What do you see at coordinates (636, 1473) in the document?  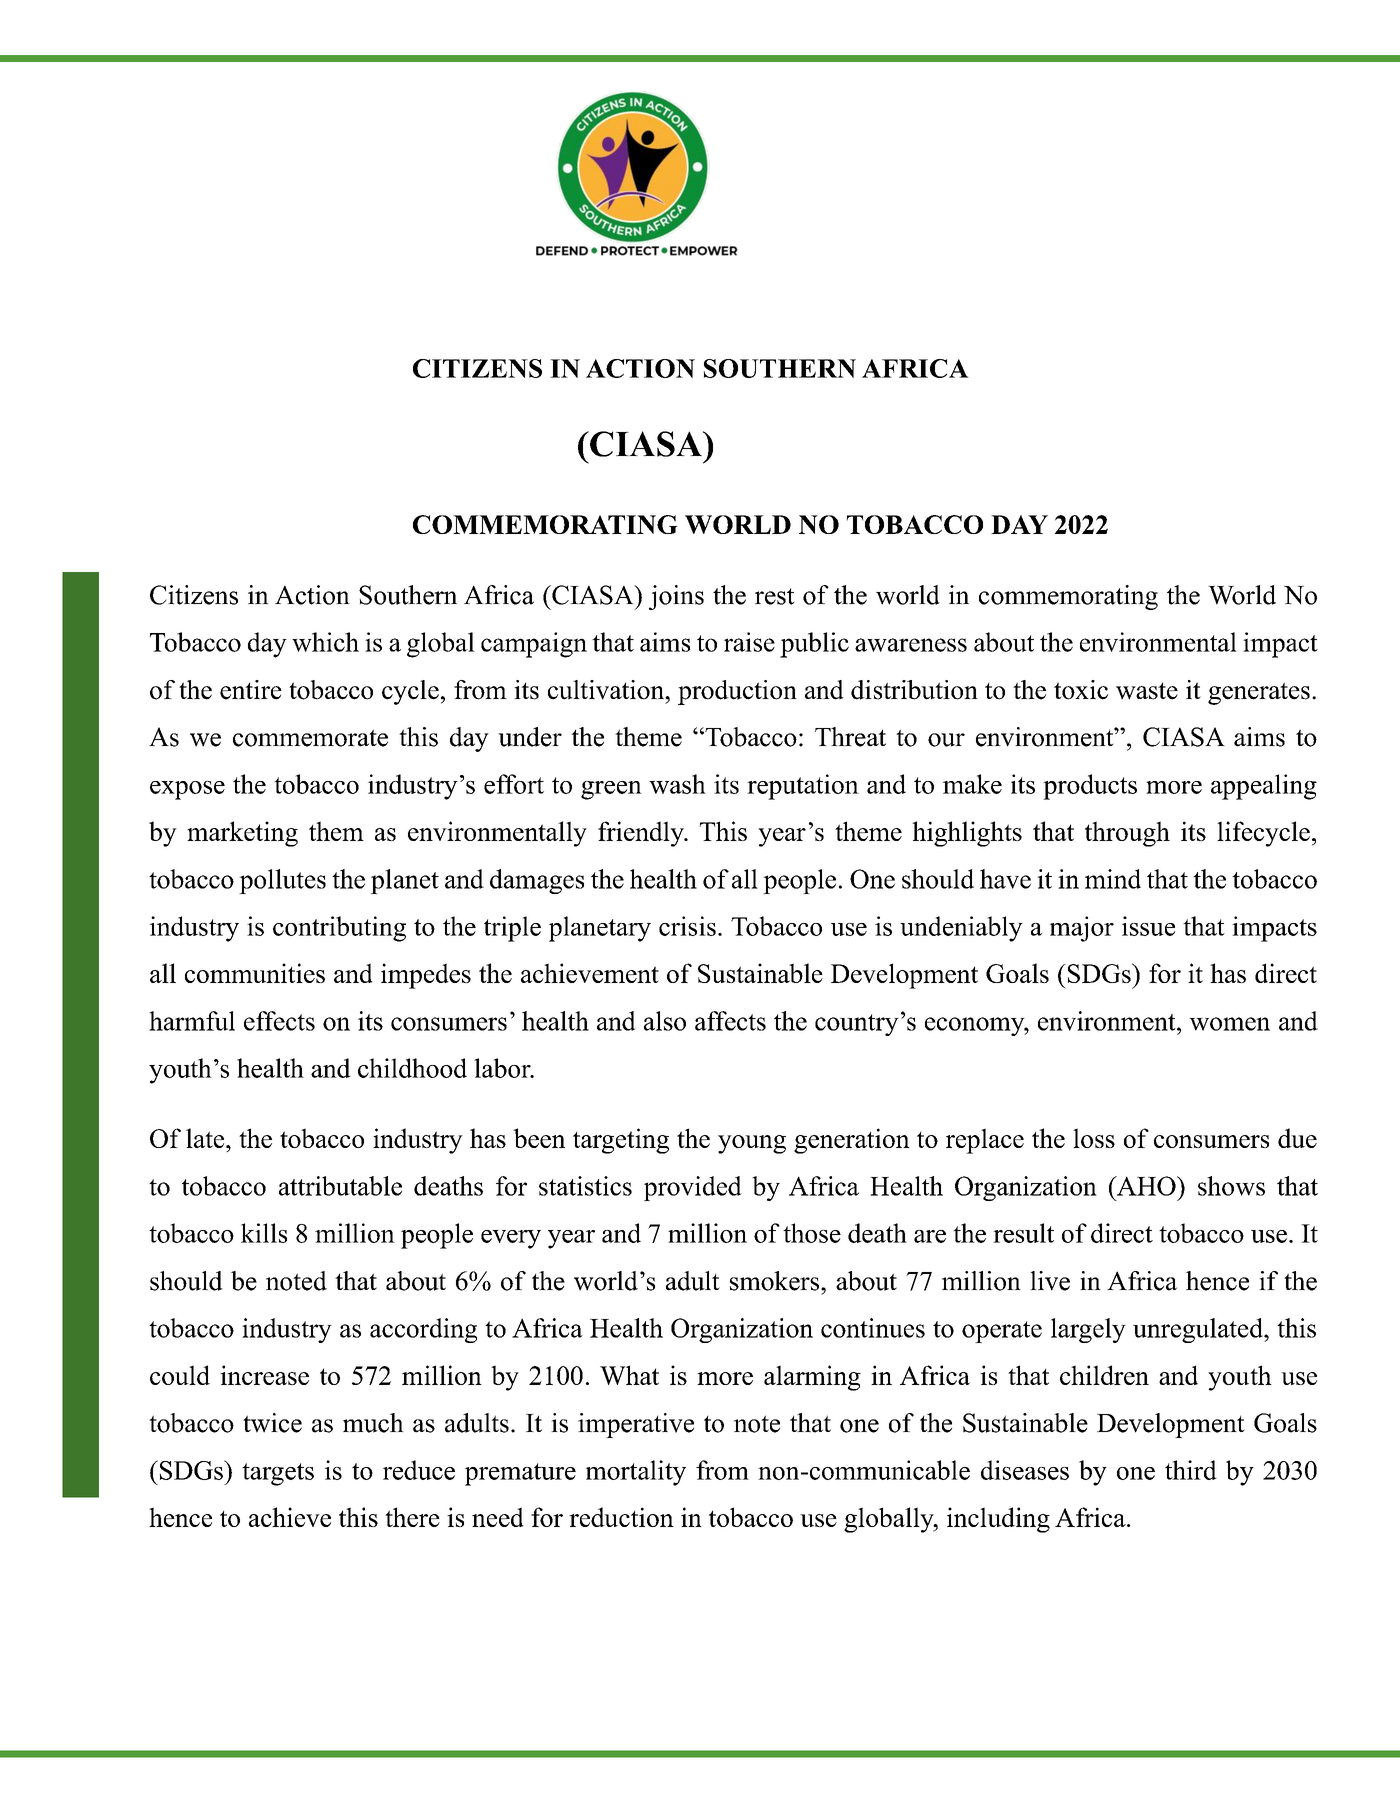 I see `mortality` at bounding box center [636, 1473].
